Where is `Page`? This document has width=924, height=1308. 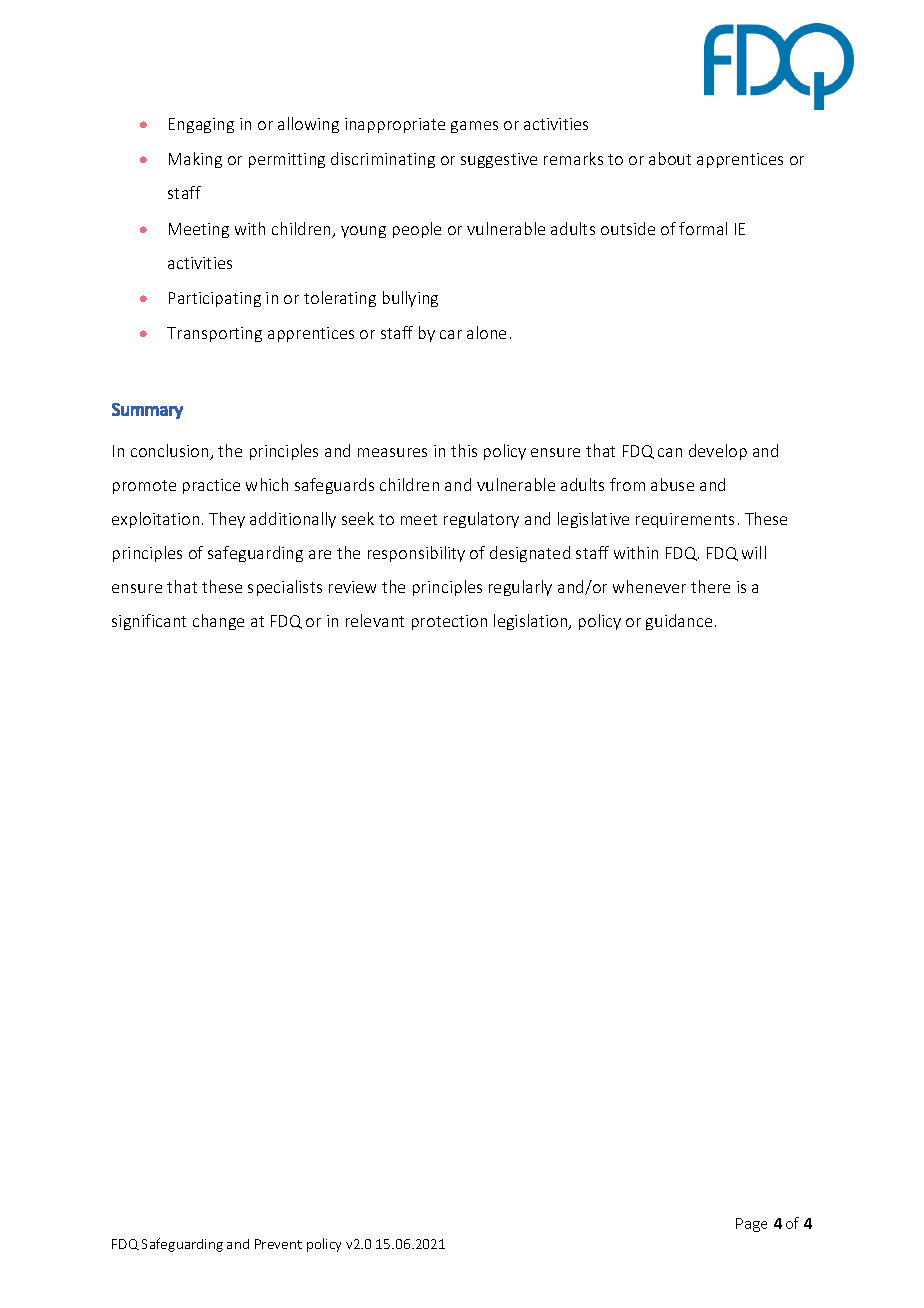
Page is located at coordinates (751, 1225).
